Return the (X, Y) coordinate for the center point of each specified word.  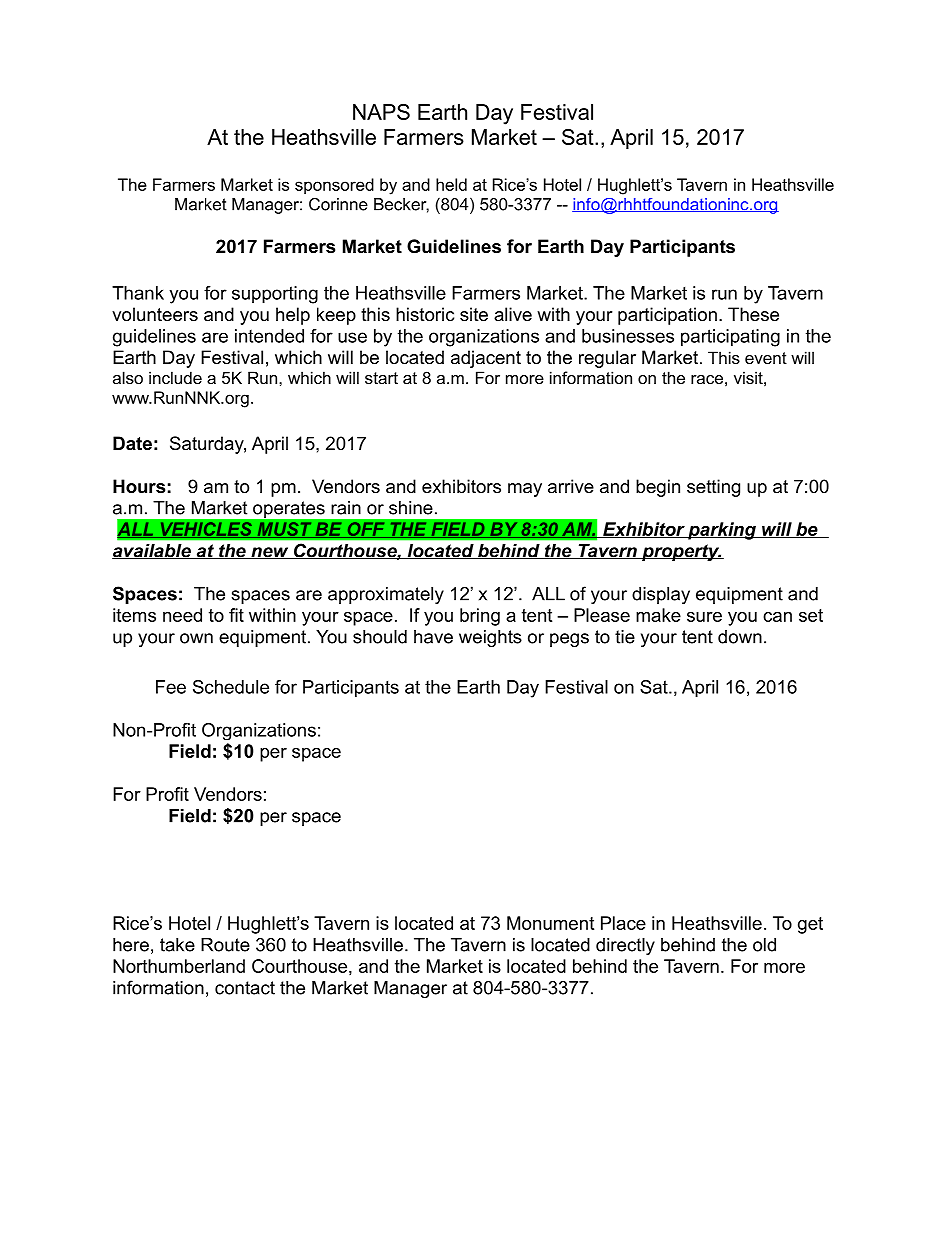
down (740, 637)
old (764, 945)
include (175, 377)
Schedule (231, 687)
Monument (550, 923)
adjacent (486, 359)
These (753, 314)
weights (490, 638)
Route (225, 945)
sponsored (334, 186)
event (766, 358)
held (451, 184)
